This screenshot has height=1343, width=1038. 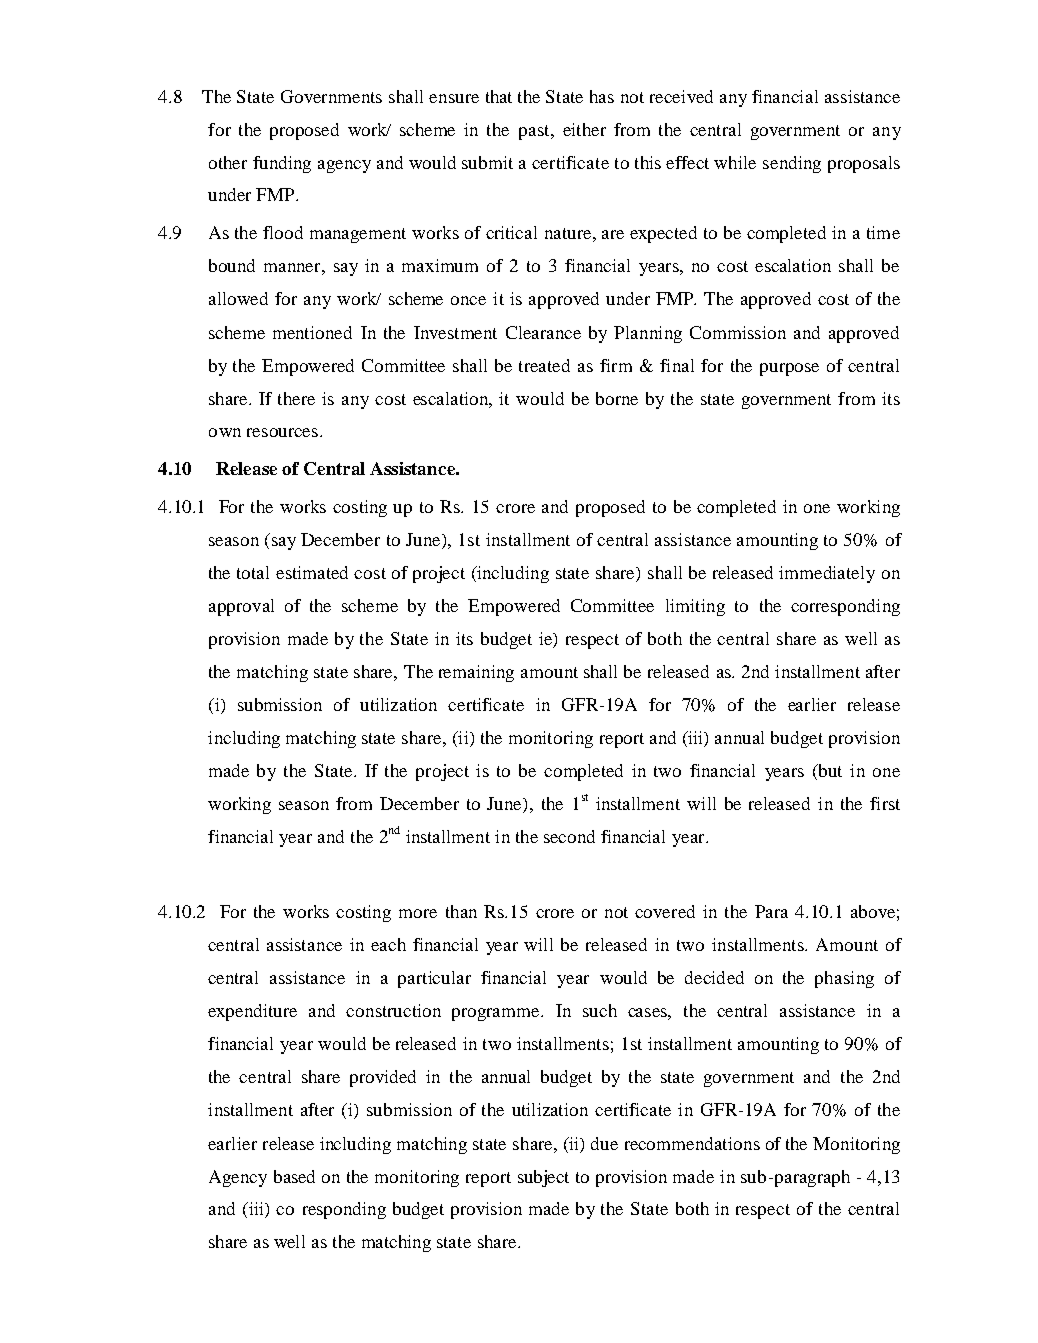 What do you see at coordinates (282, 432) in the screenshot?
I see `resources` at bounding box center [282, 432].
